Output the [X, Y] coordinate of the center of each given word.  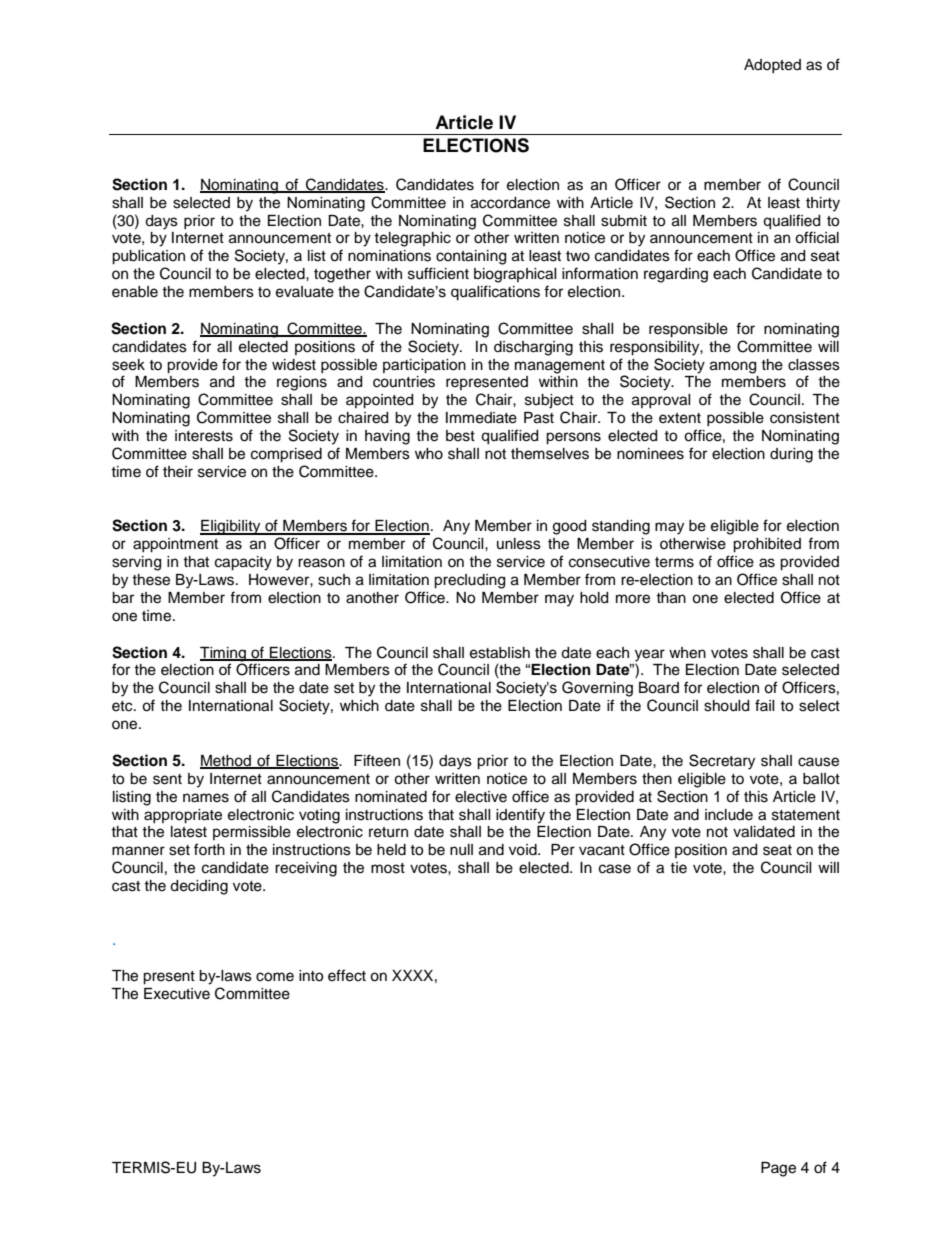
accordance [510, 203]
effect [347, 975]
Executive [177, 994]
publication [148, 257]
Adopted [772, 66]
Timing [224, 654]
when [687, 653]
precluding [469, 581]
